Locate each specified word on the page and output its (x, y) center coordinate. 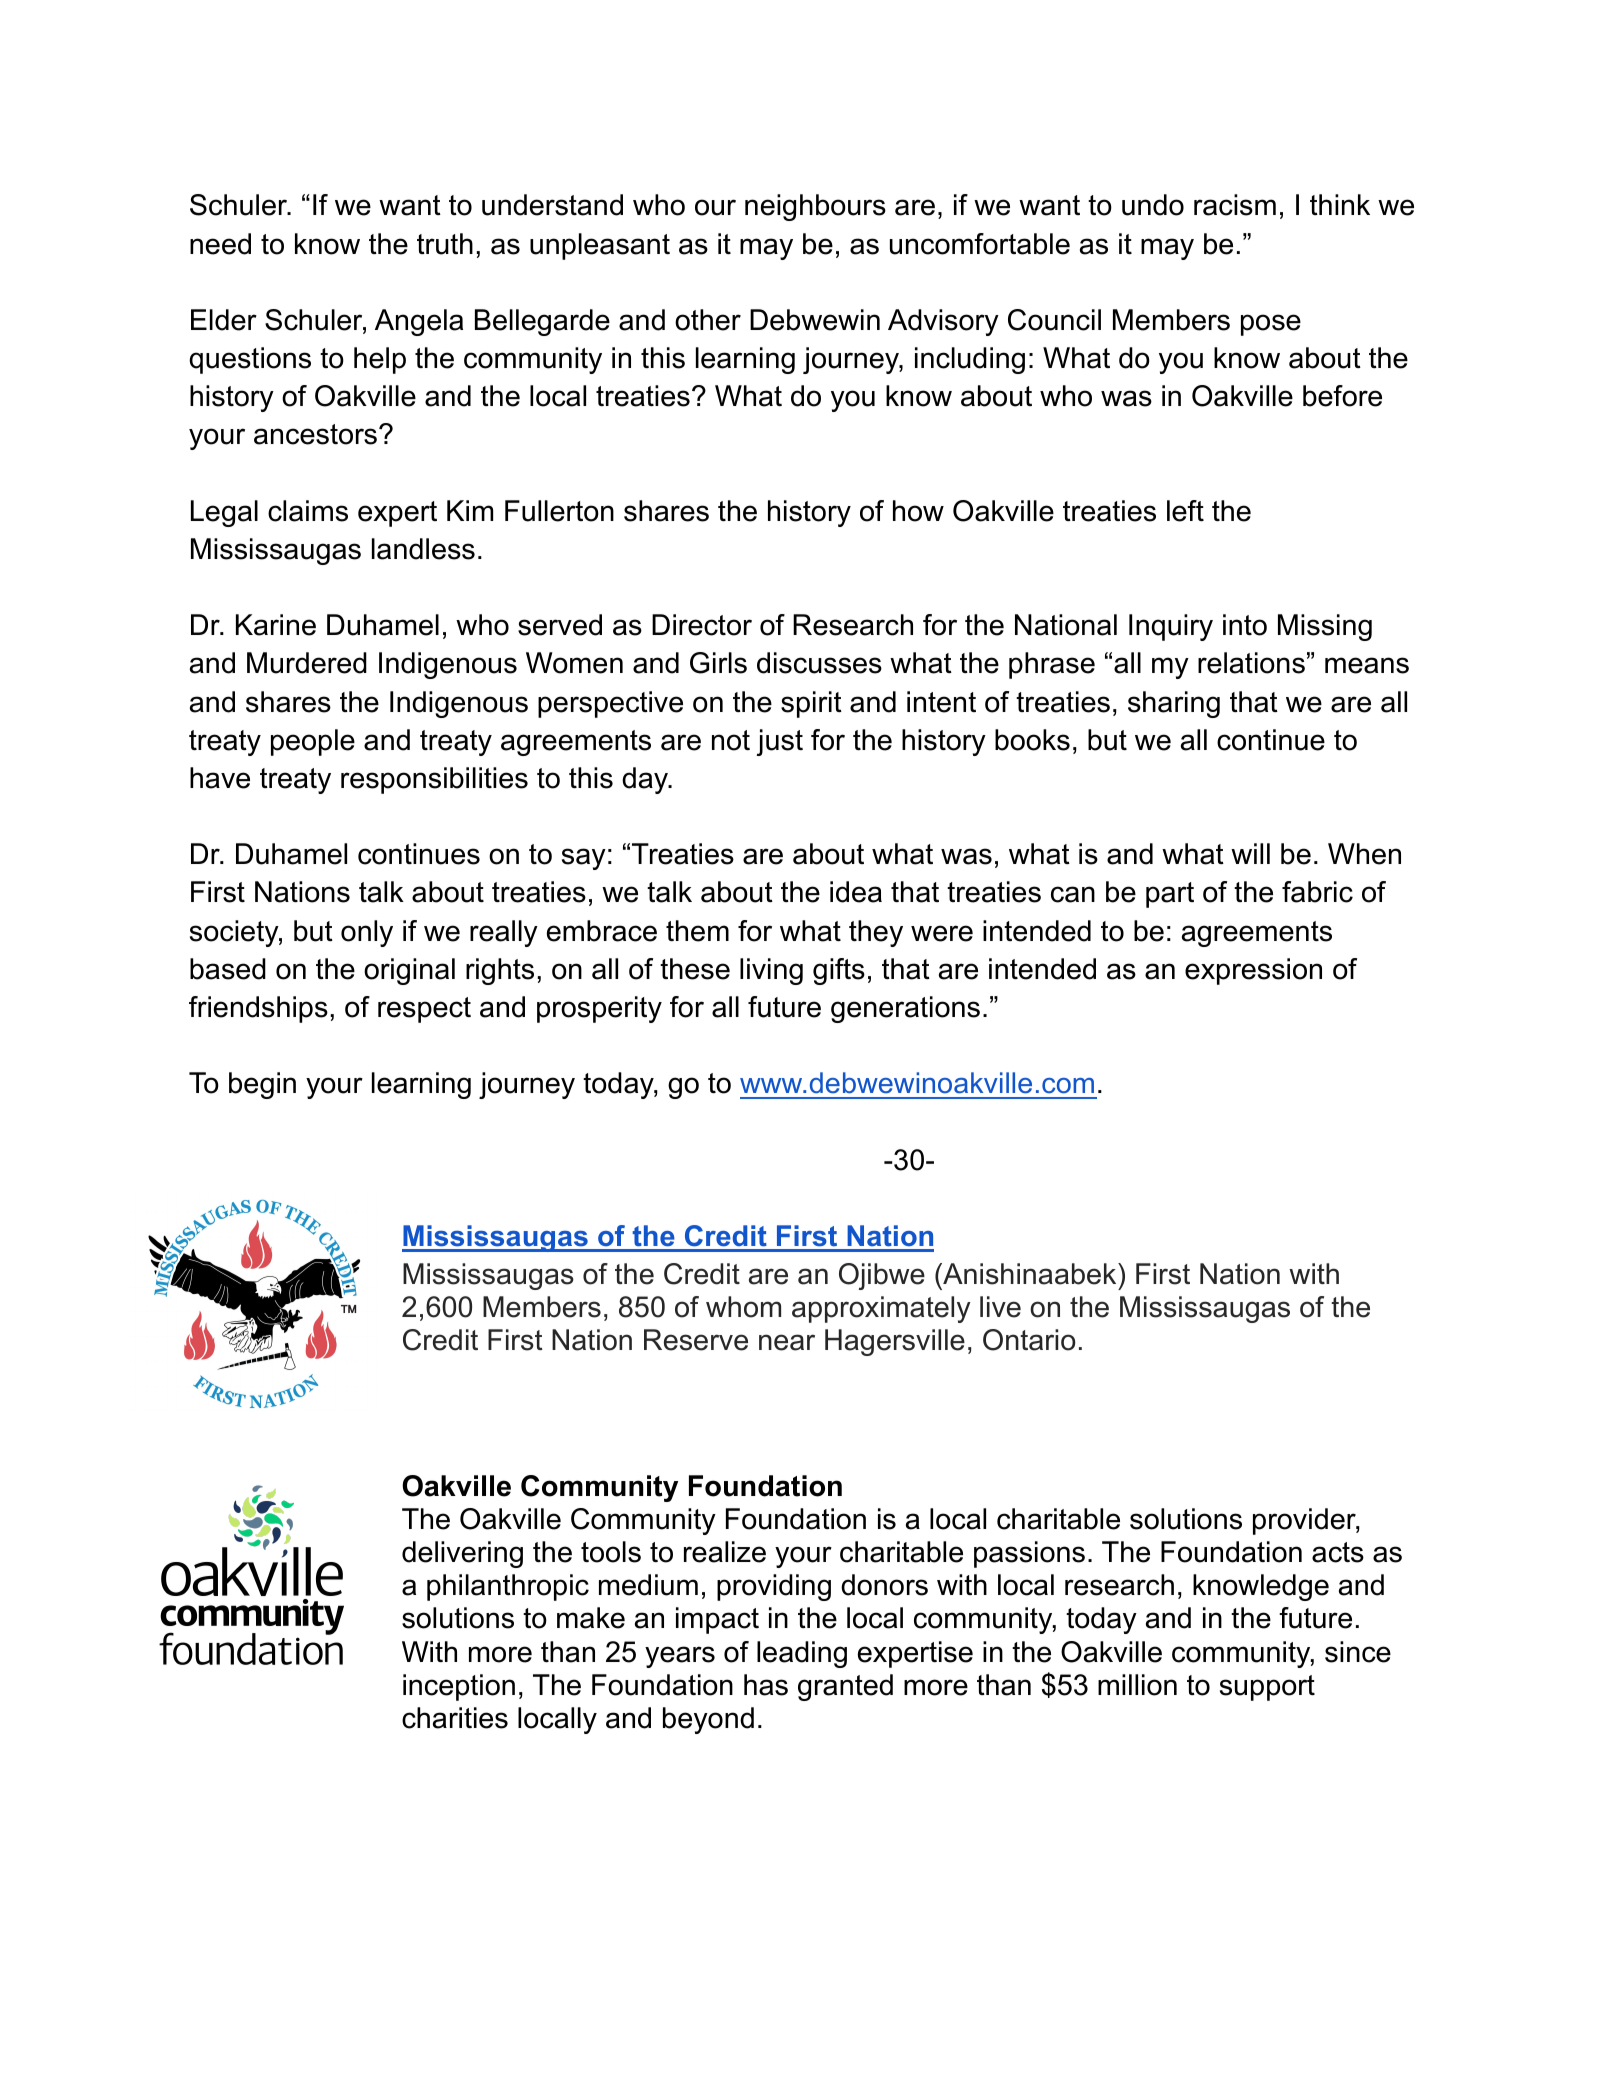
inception (459, 1687)
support (1267, 1688)
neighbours (815, 207)
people (313, 742)
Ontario (1029, 1340)
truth (445, 244)
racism (1235, 205)
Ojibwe (882, 1276)
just (779, 742)
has (766, 1685)
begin (262, 1085)
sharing (1174, 704)
